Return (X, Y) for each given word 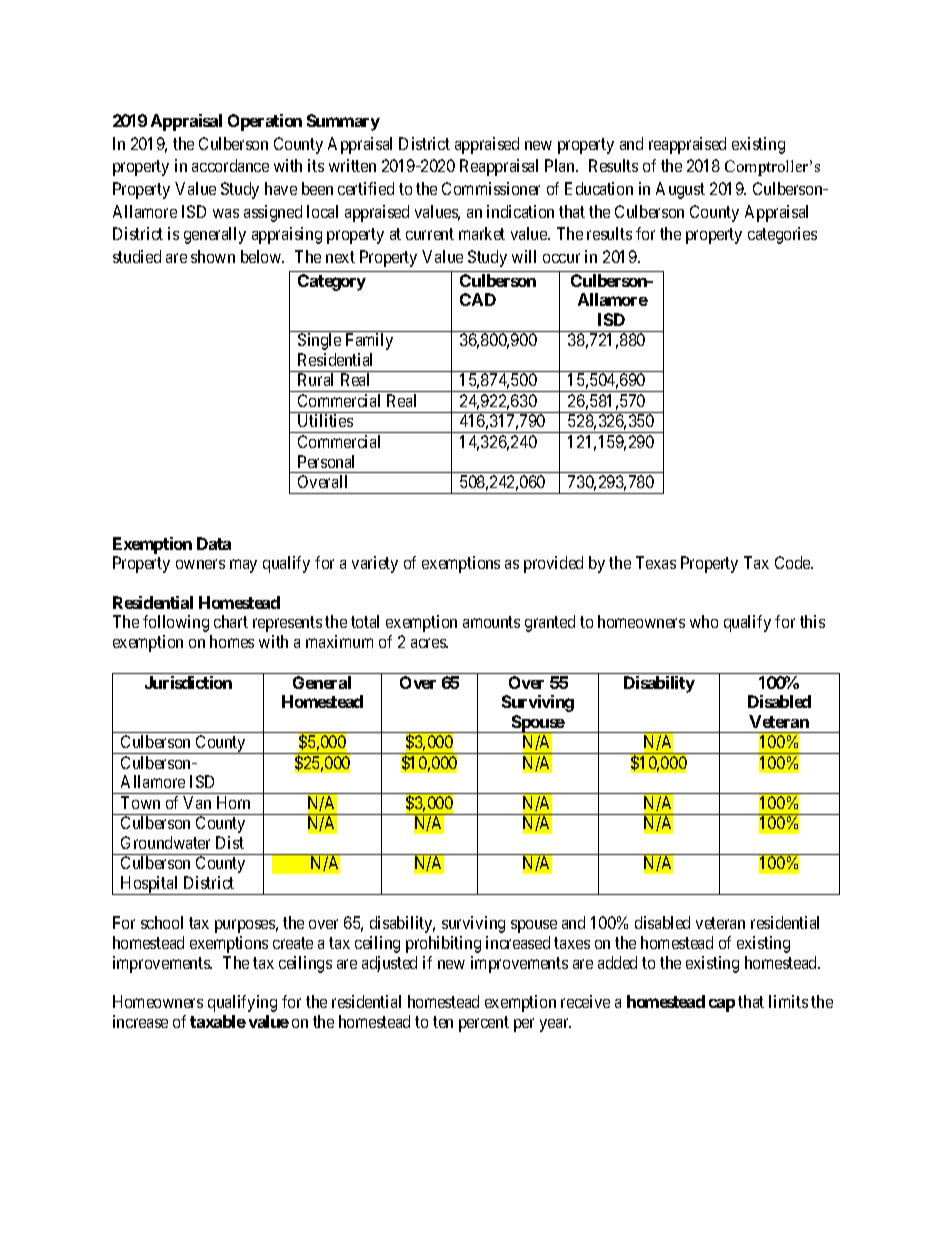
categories (782, 235)
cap (722, 1005)
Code (794, 562)
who (704, 621)
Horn (233, 802)
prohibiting (443, 944)
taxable (218, 1021)
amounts (491, 622)
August (680, 190)
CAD (478, 299)
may (243, 566)
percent (484, 1024)
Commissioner (491, 188)
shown (213, 256)
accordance (230, 165)
